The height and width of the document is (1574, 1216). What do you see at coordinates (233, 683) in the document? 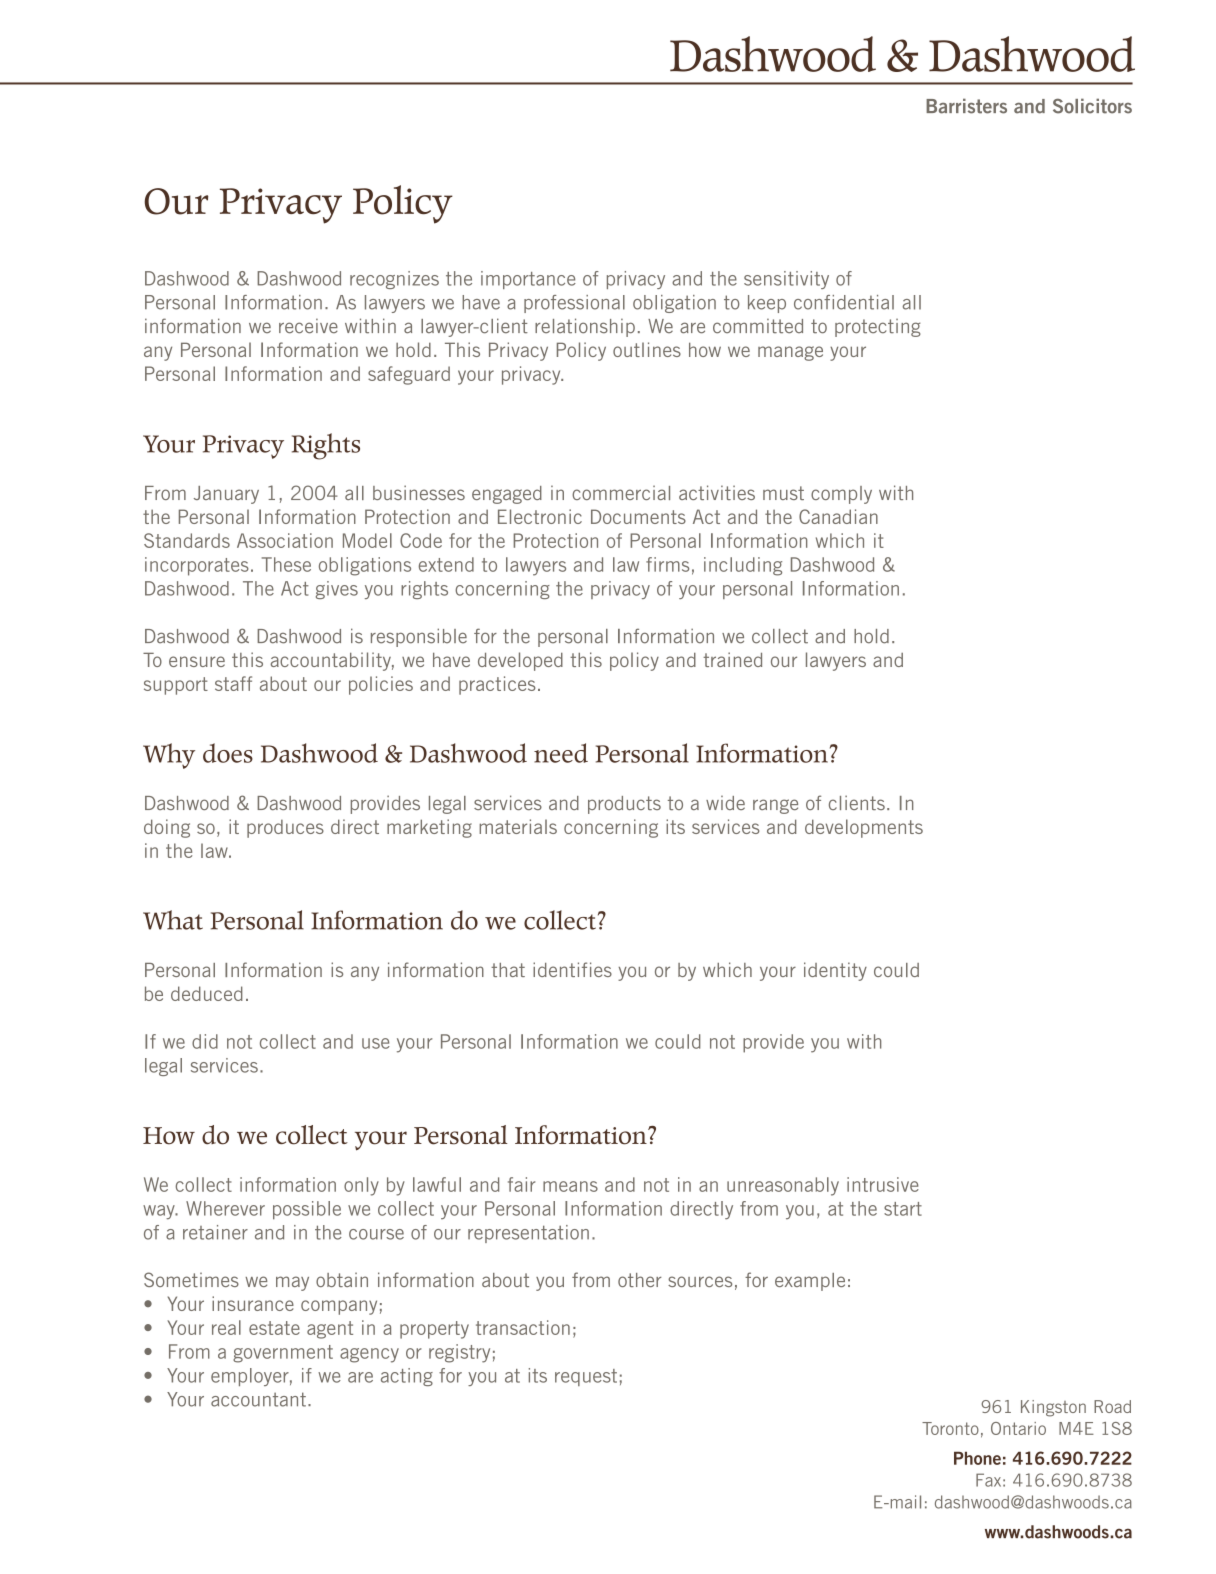
I see `staff` at bounding box center [233, 683].
